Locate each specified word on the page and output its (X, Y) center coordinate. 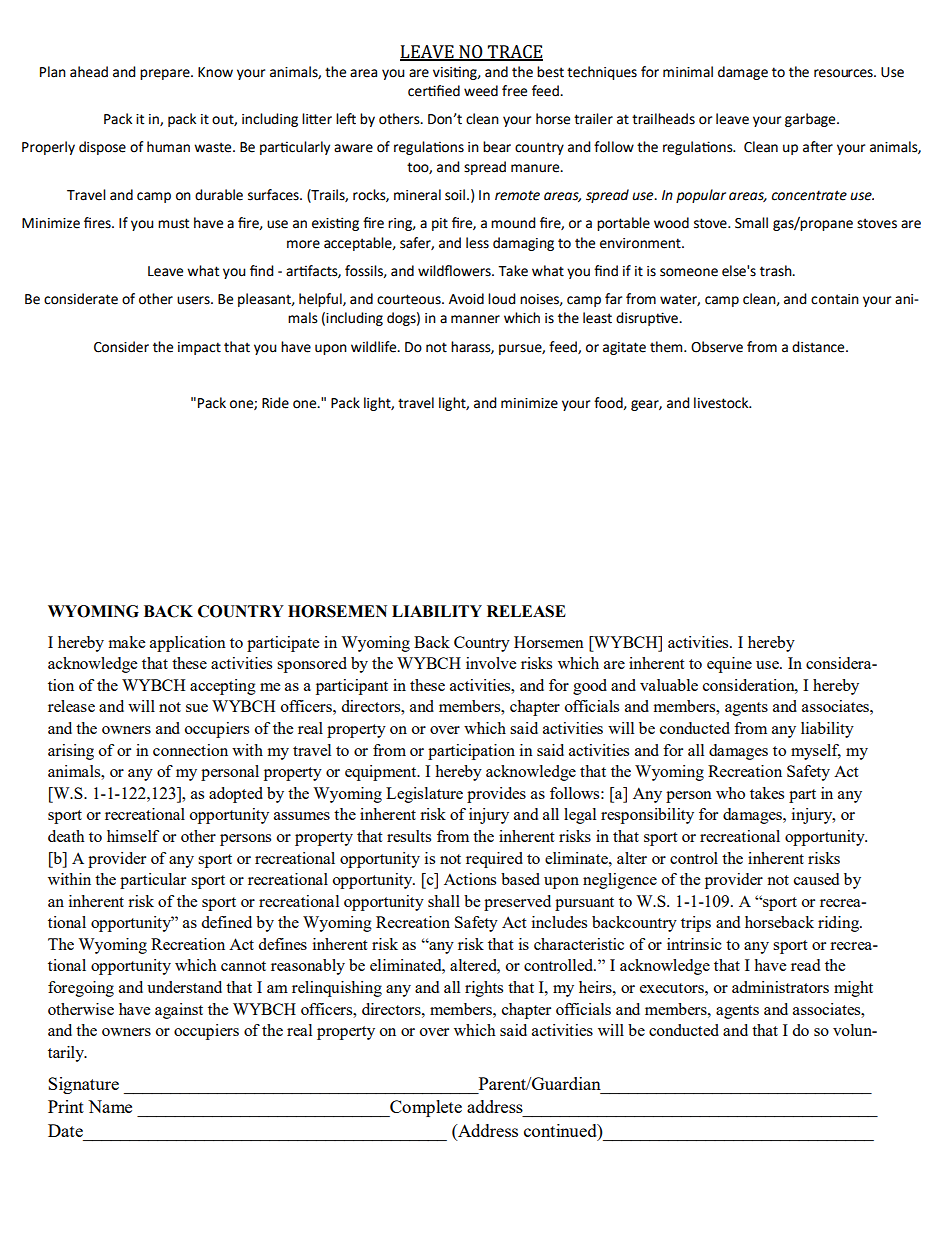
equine (729, 665)
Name (110, 1106)
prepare (166, 74)
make (127, 642)
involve (491, 663)
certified (434, 91)
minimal (688, 72)
